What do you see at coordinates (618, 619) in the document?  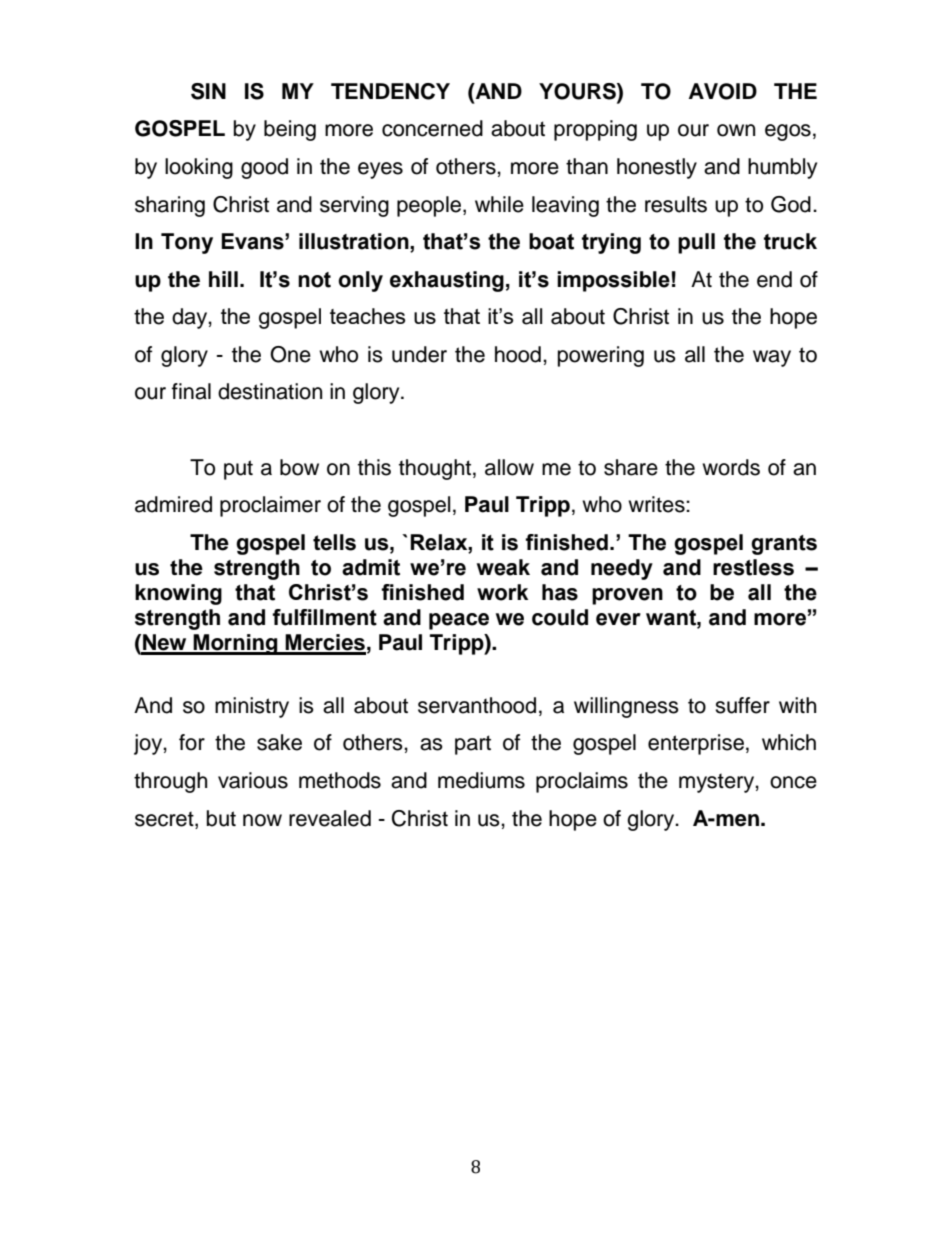 I see `ever` at bounding box center [618, 619].
